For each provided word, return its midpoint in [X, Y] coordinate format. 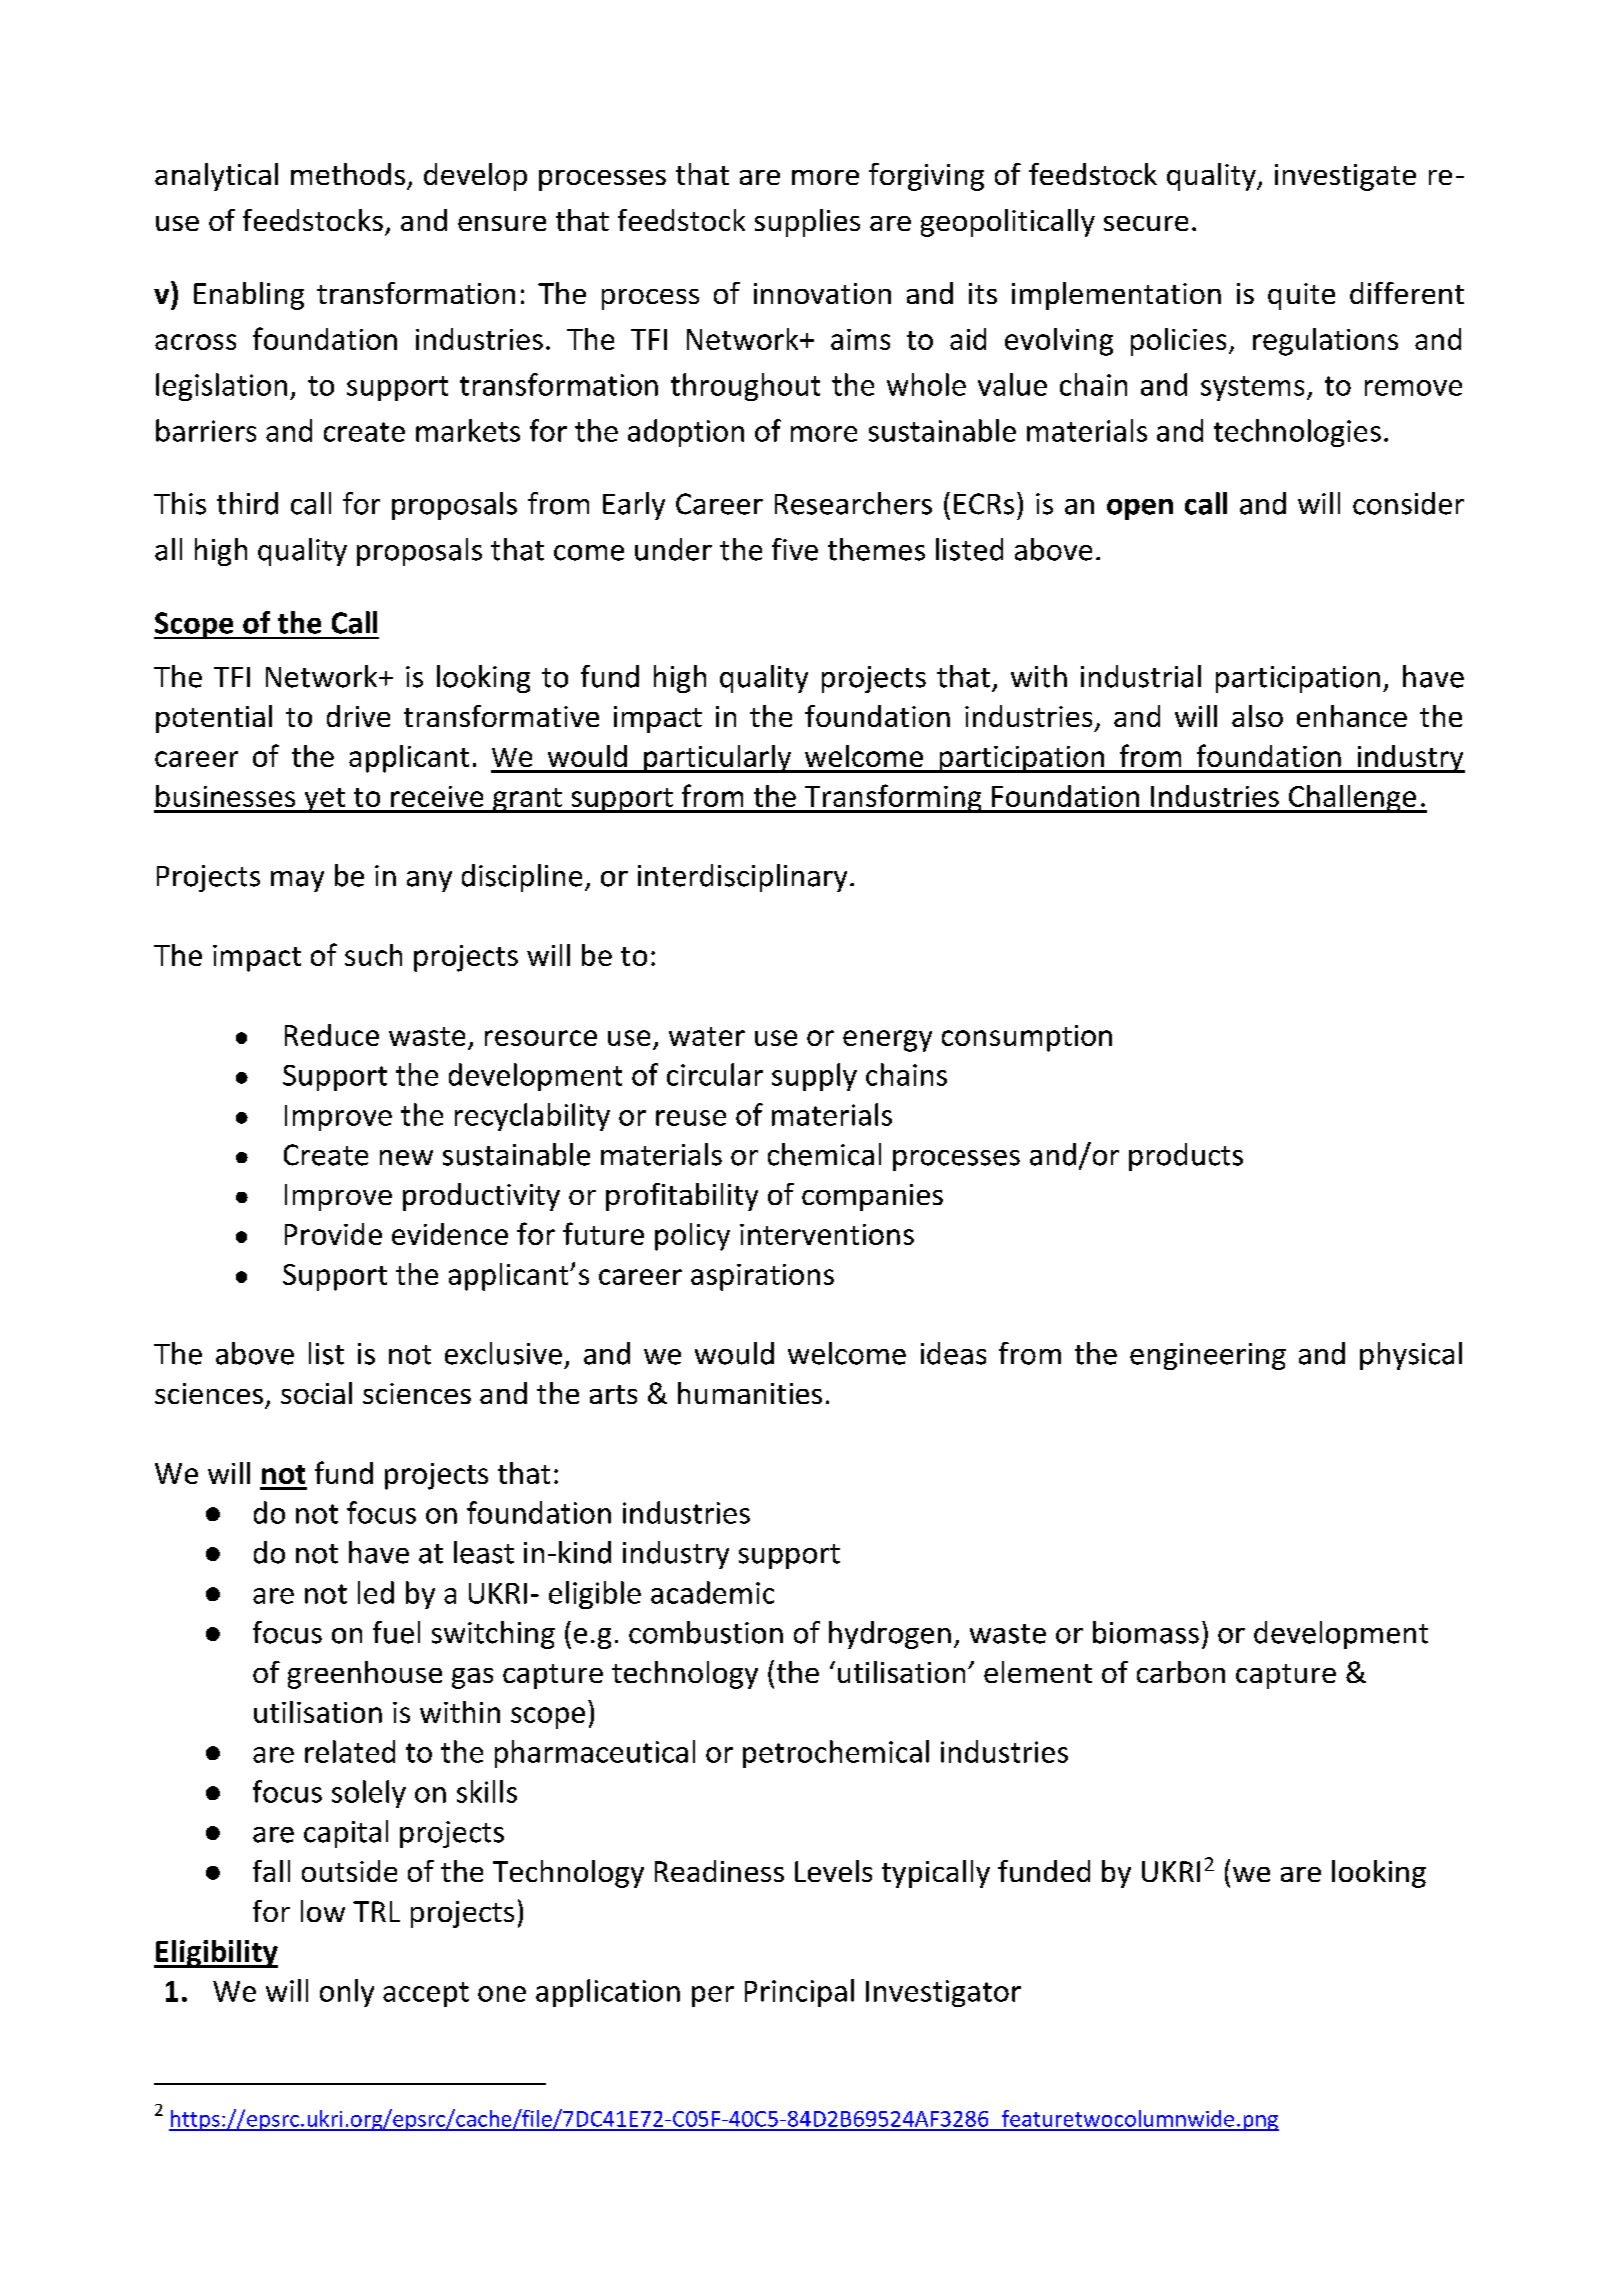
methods [348, 174]
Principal [799, 1993]
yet [325, 800]
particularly [718, 759]
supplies [807, 223]
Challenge [1352, 799]
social [316, 1393]
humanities [750, 1393]
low [323, 1911]
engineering [1208, 1356]
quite [1301, 296]
